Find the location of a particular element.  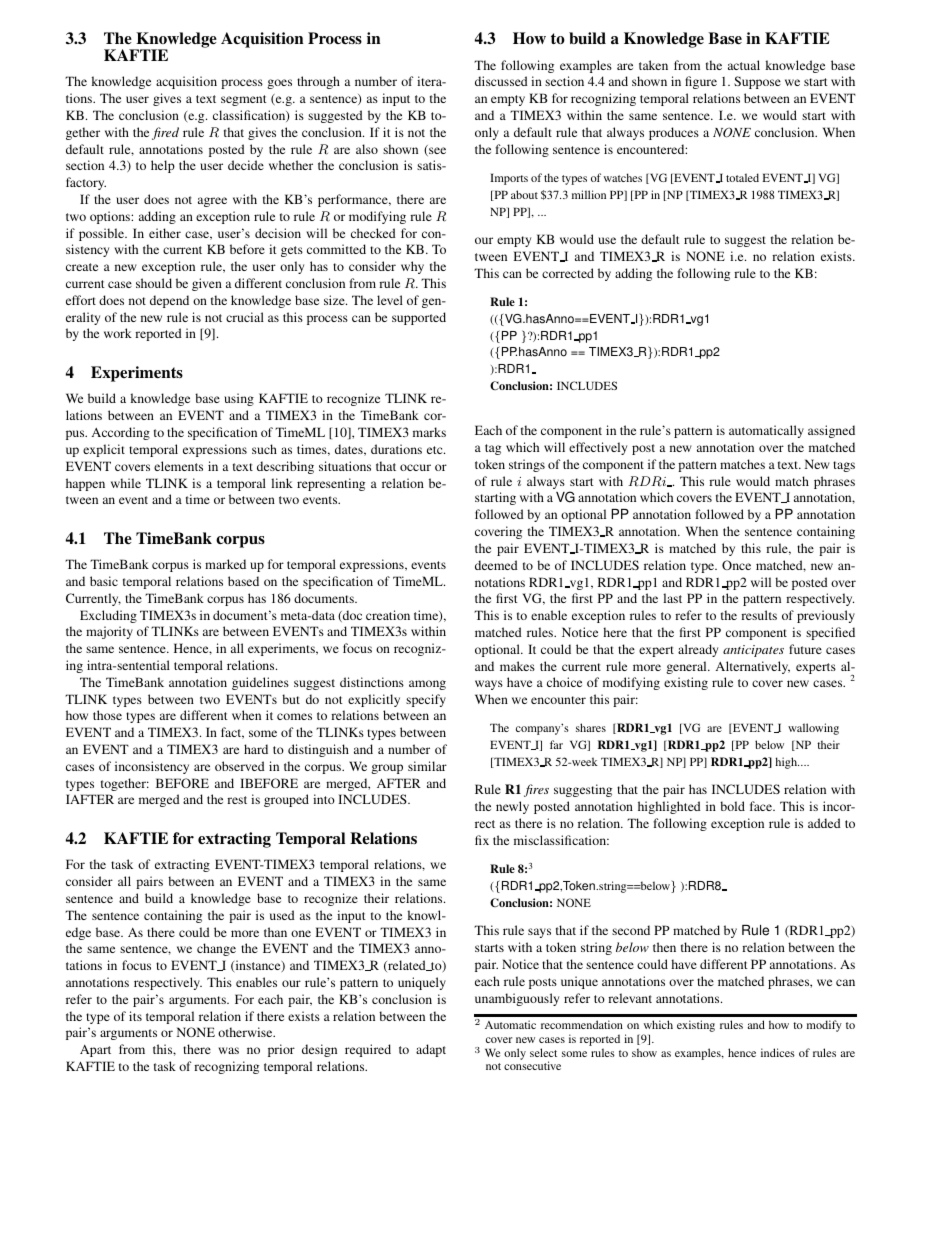

Once is located at coordinates (736, 565).
